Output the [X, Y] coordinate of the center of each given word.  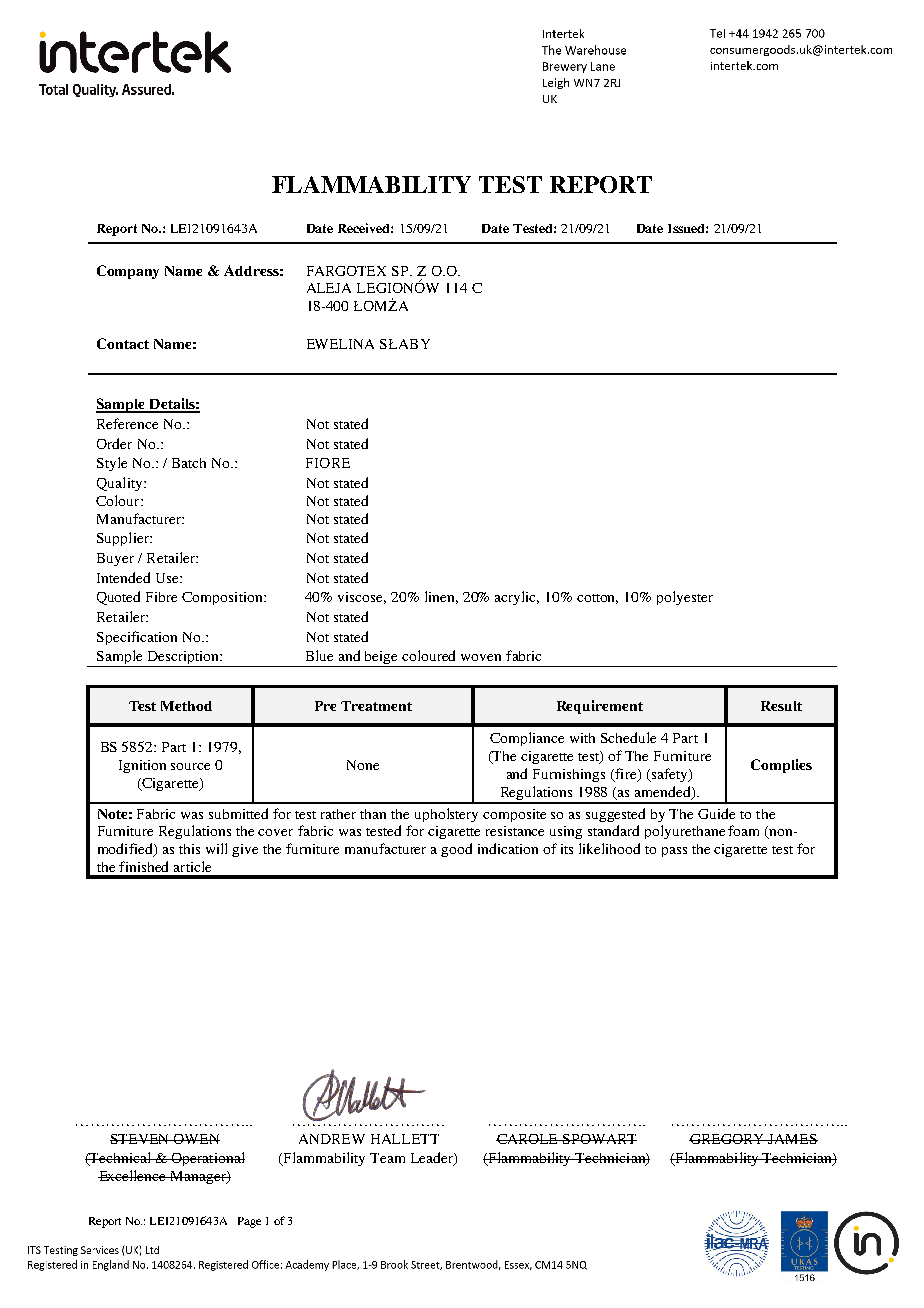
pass [674, 852]
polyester [685, 598]
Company [128, 272]
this [189, 849]
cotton [597, 599]
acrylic [517, 598]
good [456, 850]
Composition [223, 598]
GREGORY [728, 1139]
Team [387, 1158]
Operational [207, 1159]
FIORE [328, 463]
